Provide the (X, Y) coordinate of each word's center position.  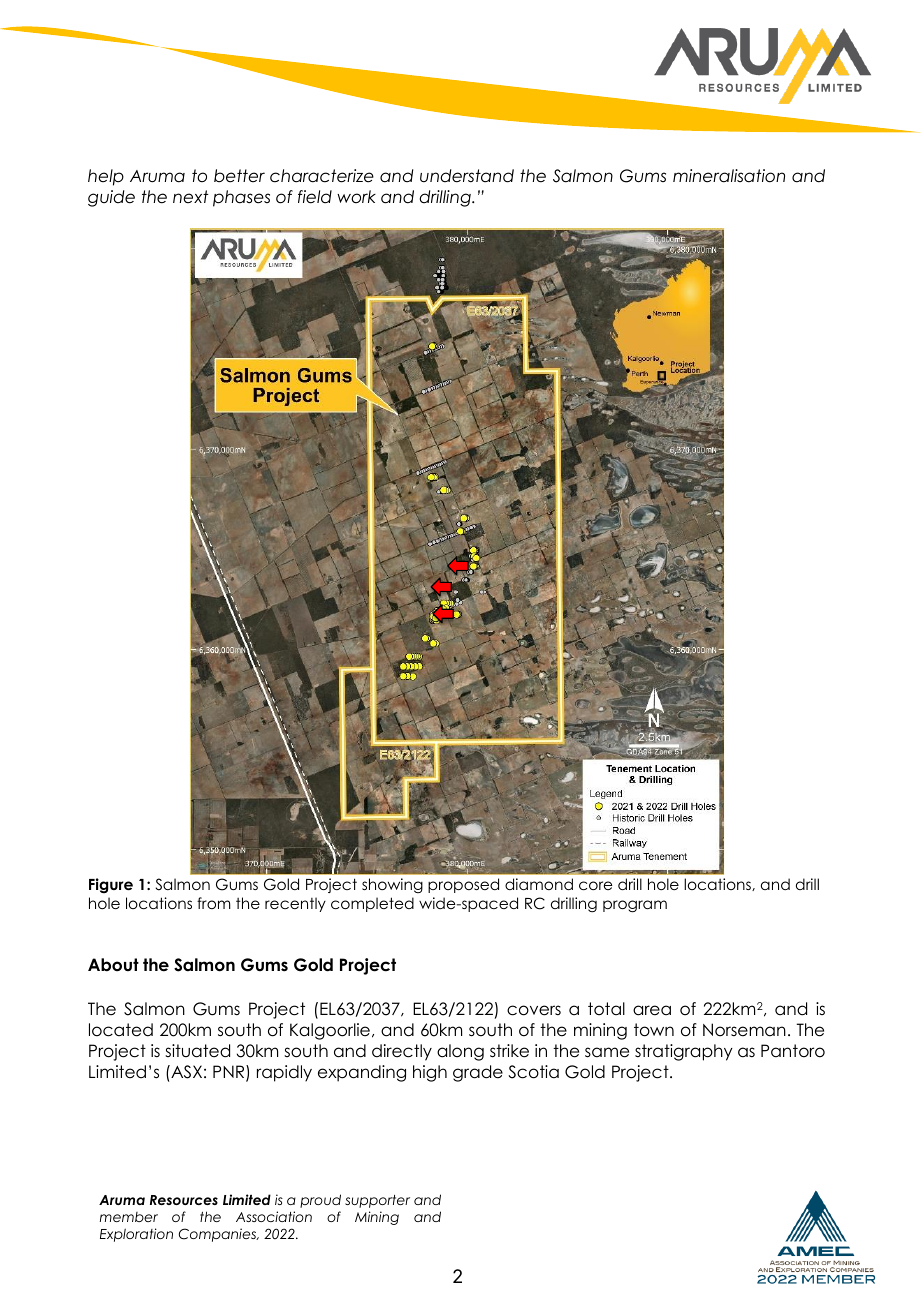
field (315, 197)
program (635, 906)
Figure (111, 885)
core (595, 885)
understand (467, 176)
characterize (322, 176)
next (191, 197)
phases (241, 198)
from (214, 903)
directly (402, 1052)
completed (372, 904)
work (356, 197)
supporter (377, 1201)
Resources (184, 1200)
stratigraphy (684, 1052)
